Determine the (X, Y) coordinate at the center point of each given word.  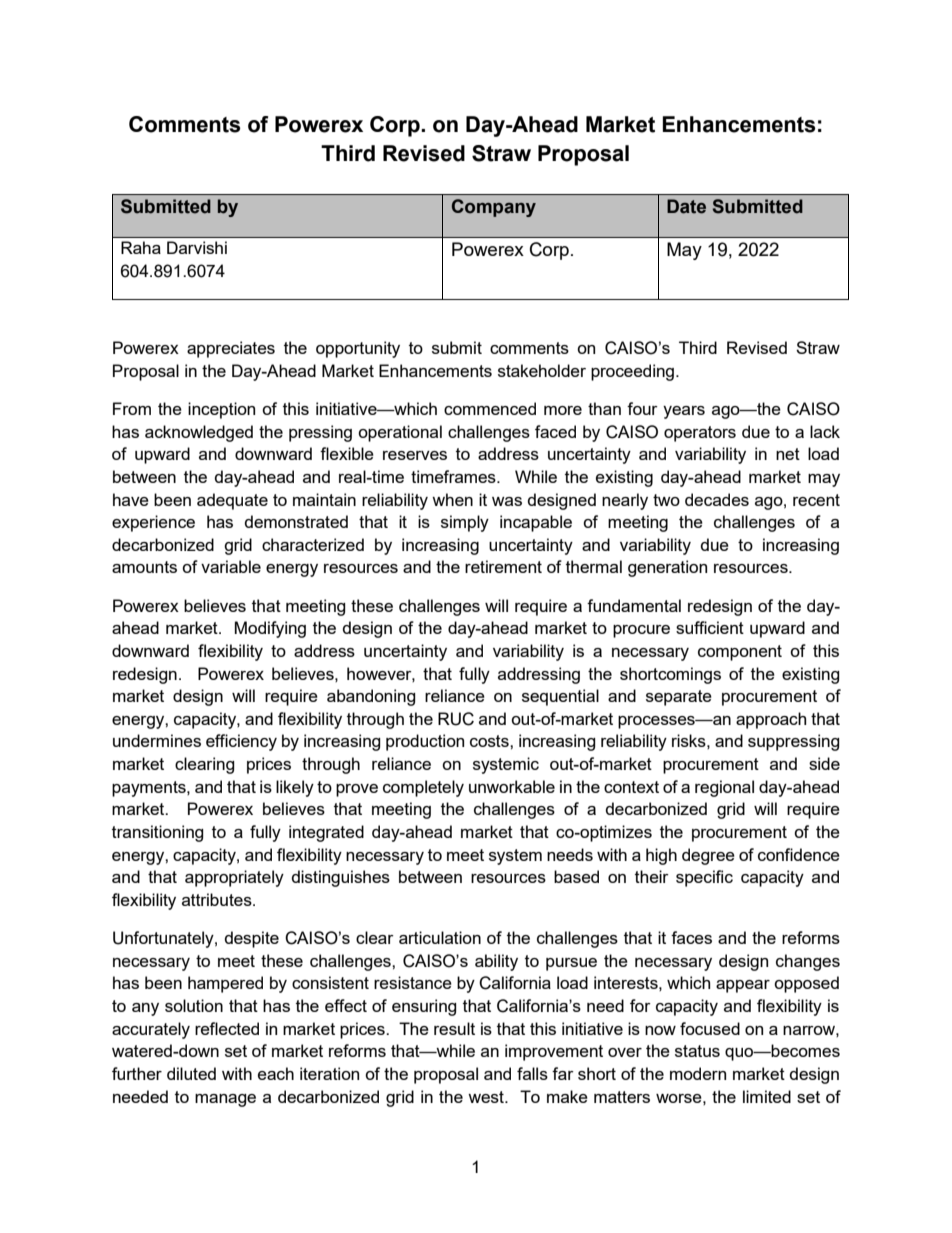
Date (686, 206)
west (487, 1097)
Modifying (270, 629)
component (740, 653)
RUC (456, 719)
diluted (191, 1073)
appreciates (231, 349)
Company (494, 208)
